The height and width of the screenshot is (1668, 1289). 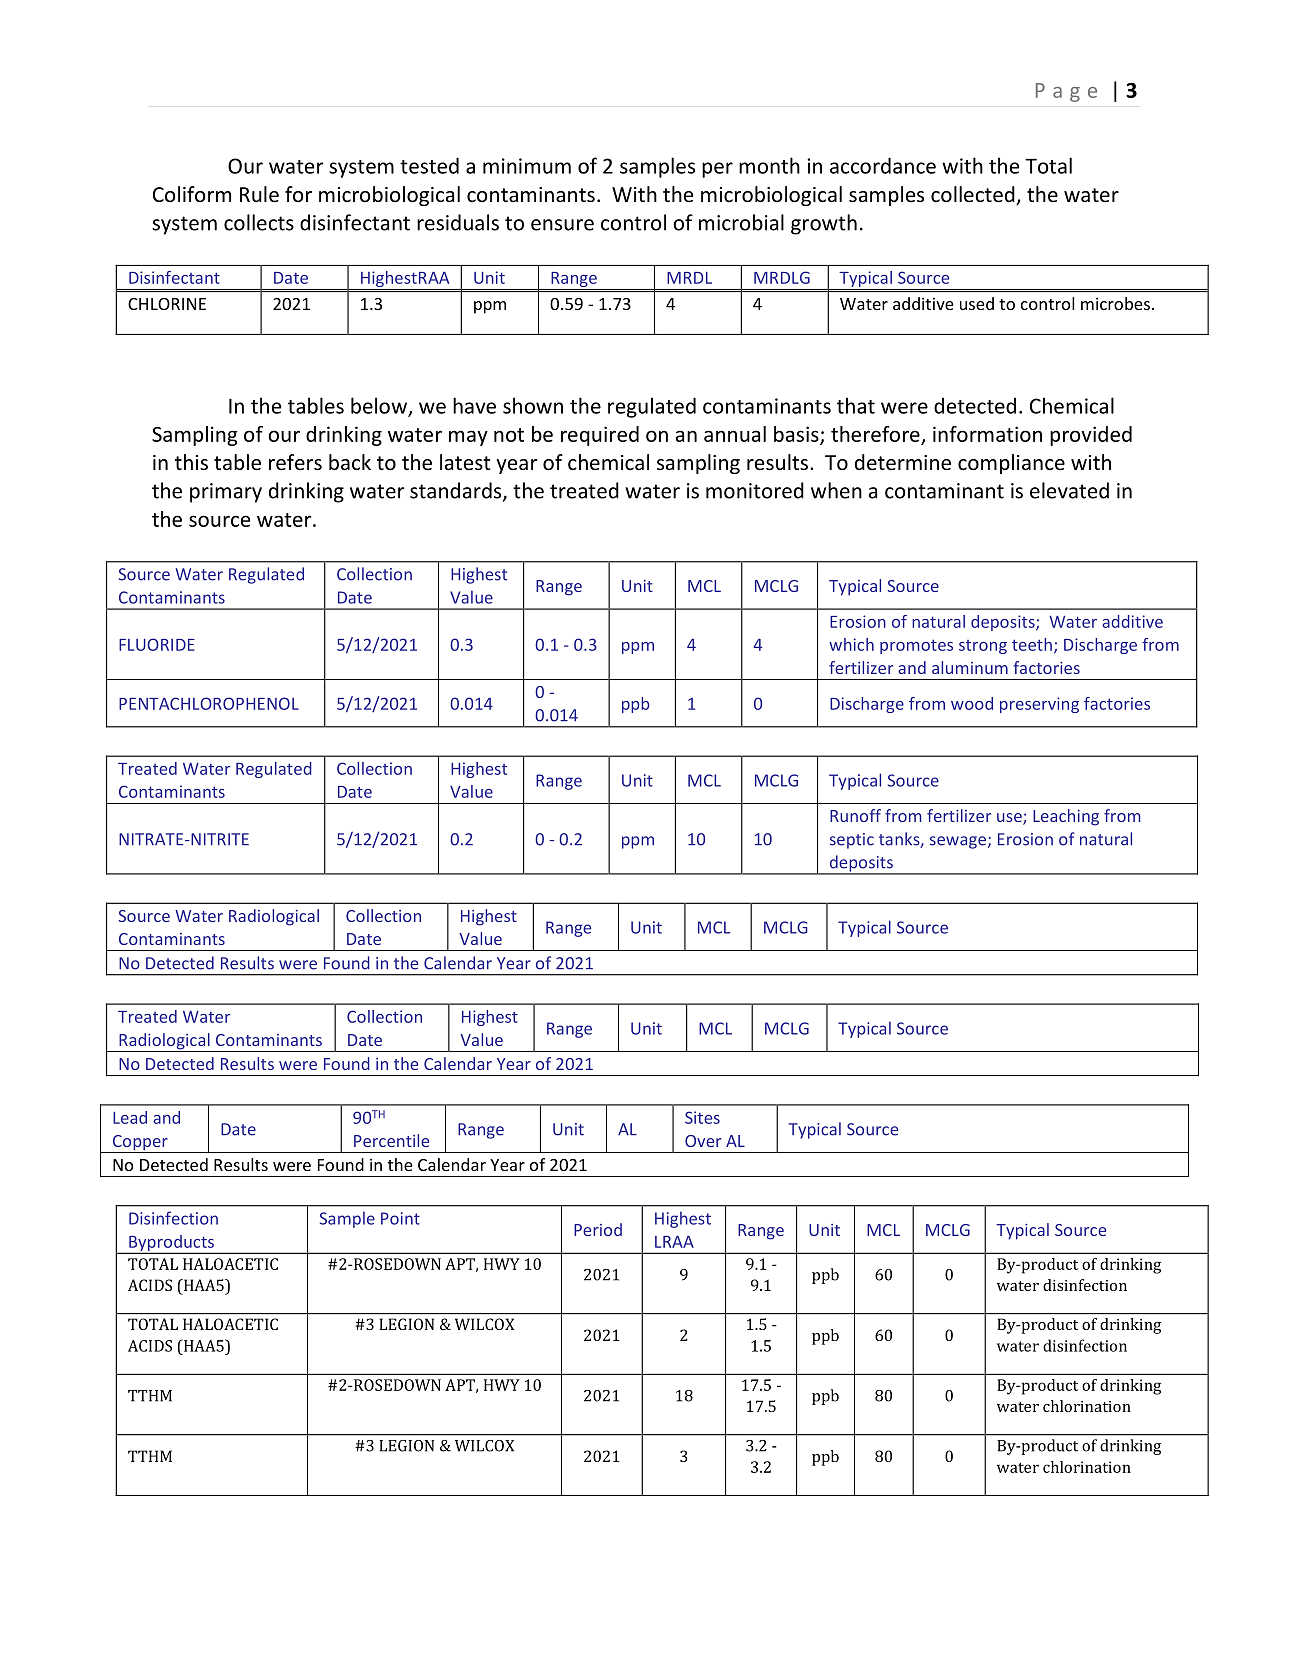 I want to click on septic, so click(x=852, y=841).
